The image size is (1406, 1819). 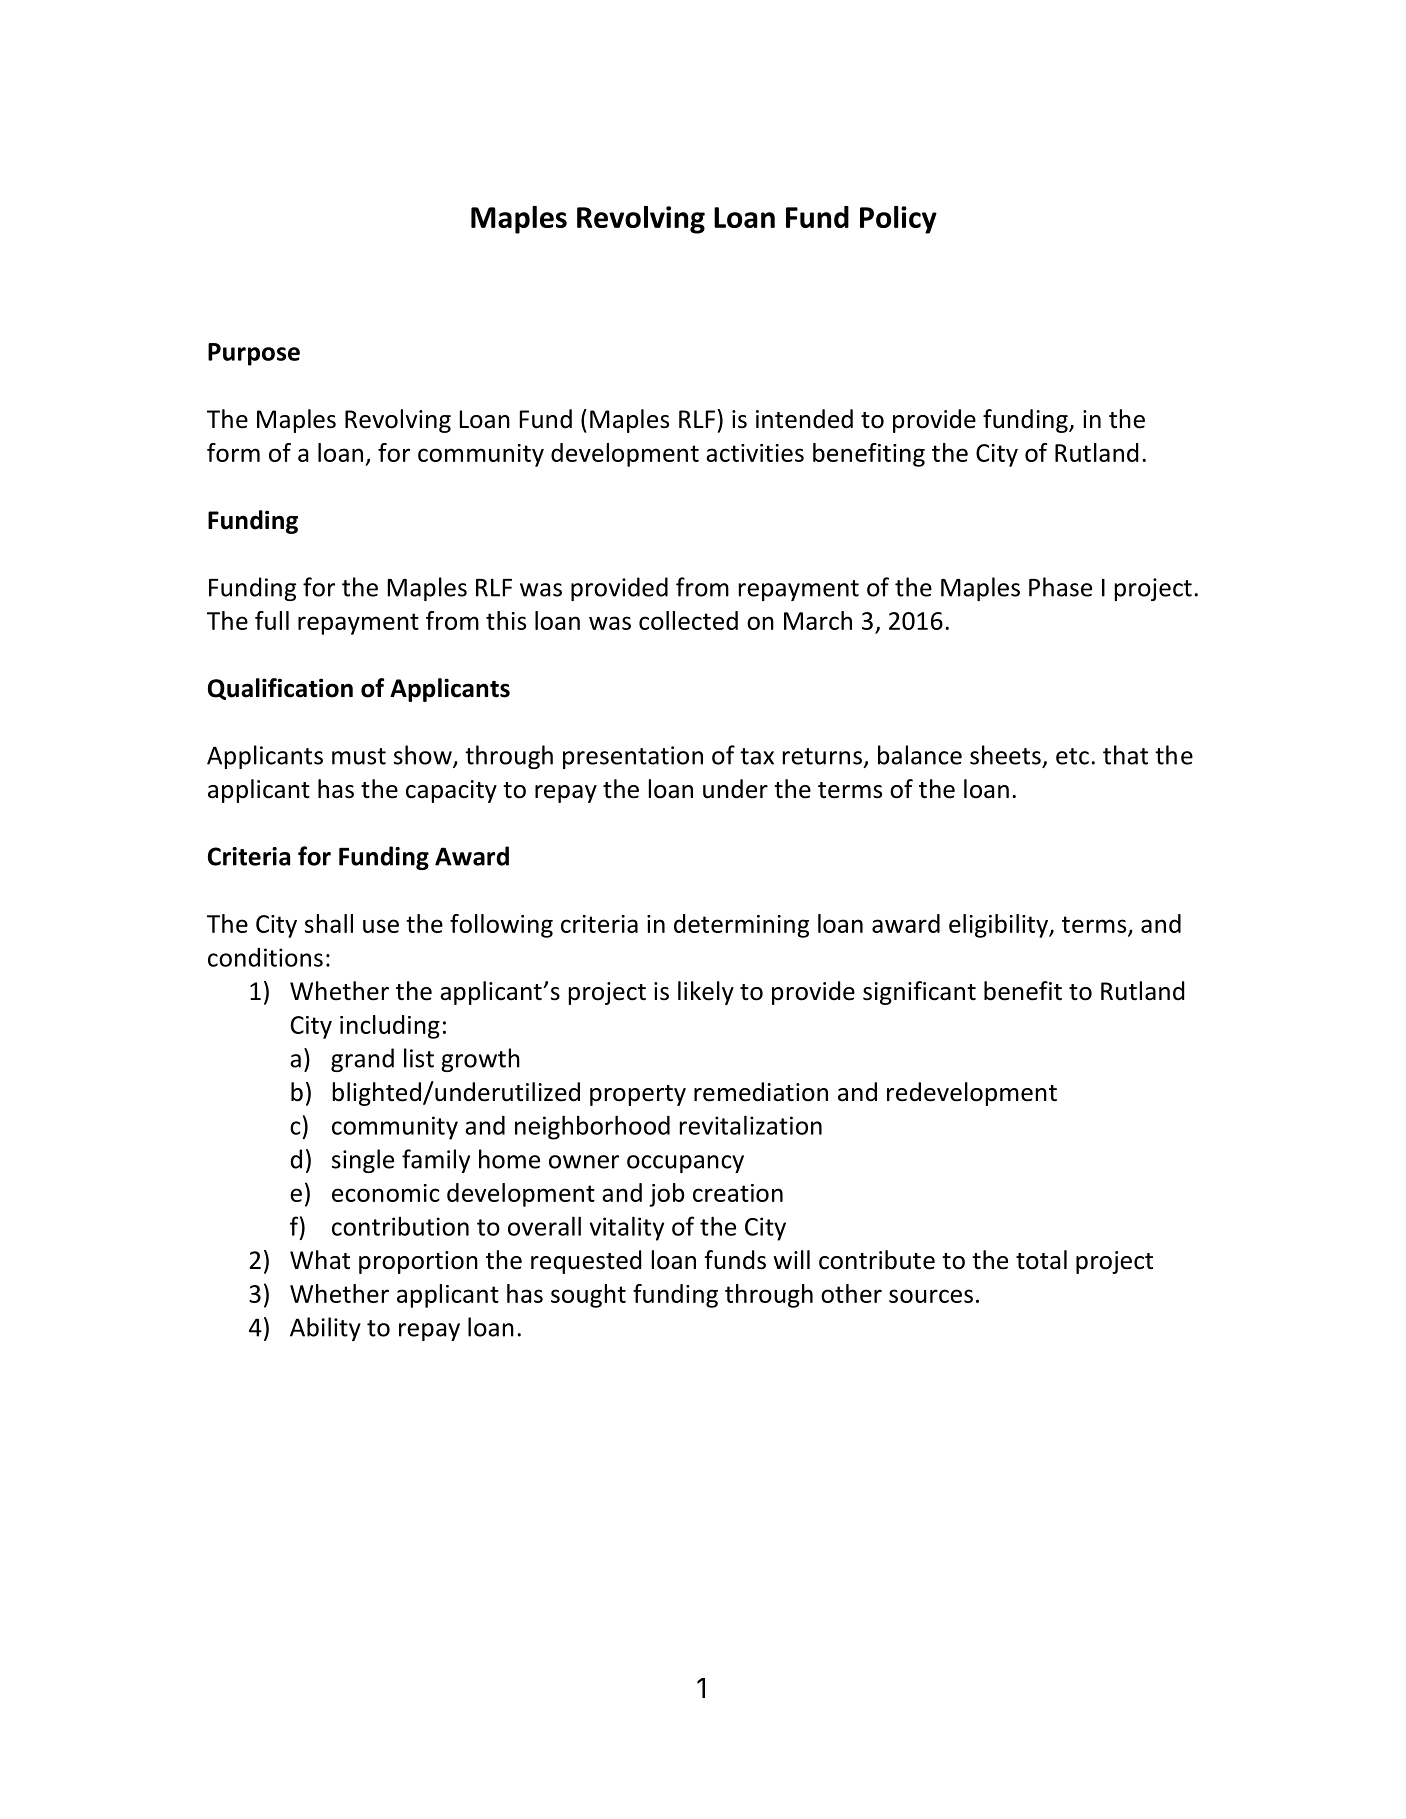 I want to click on Ability, so click(x=325, y=1329).
